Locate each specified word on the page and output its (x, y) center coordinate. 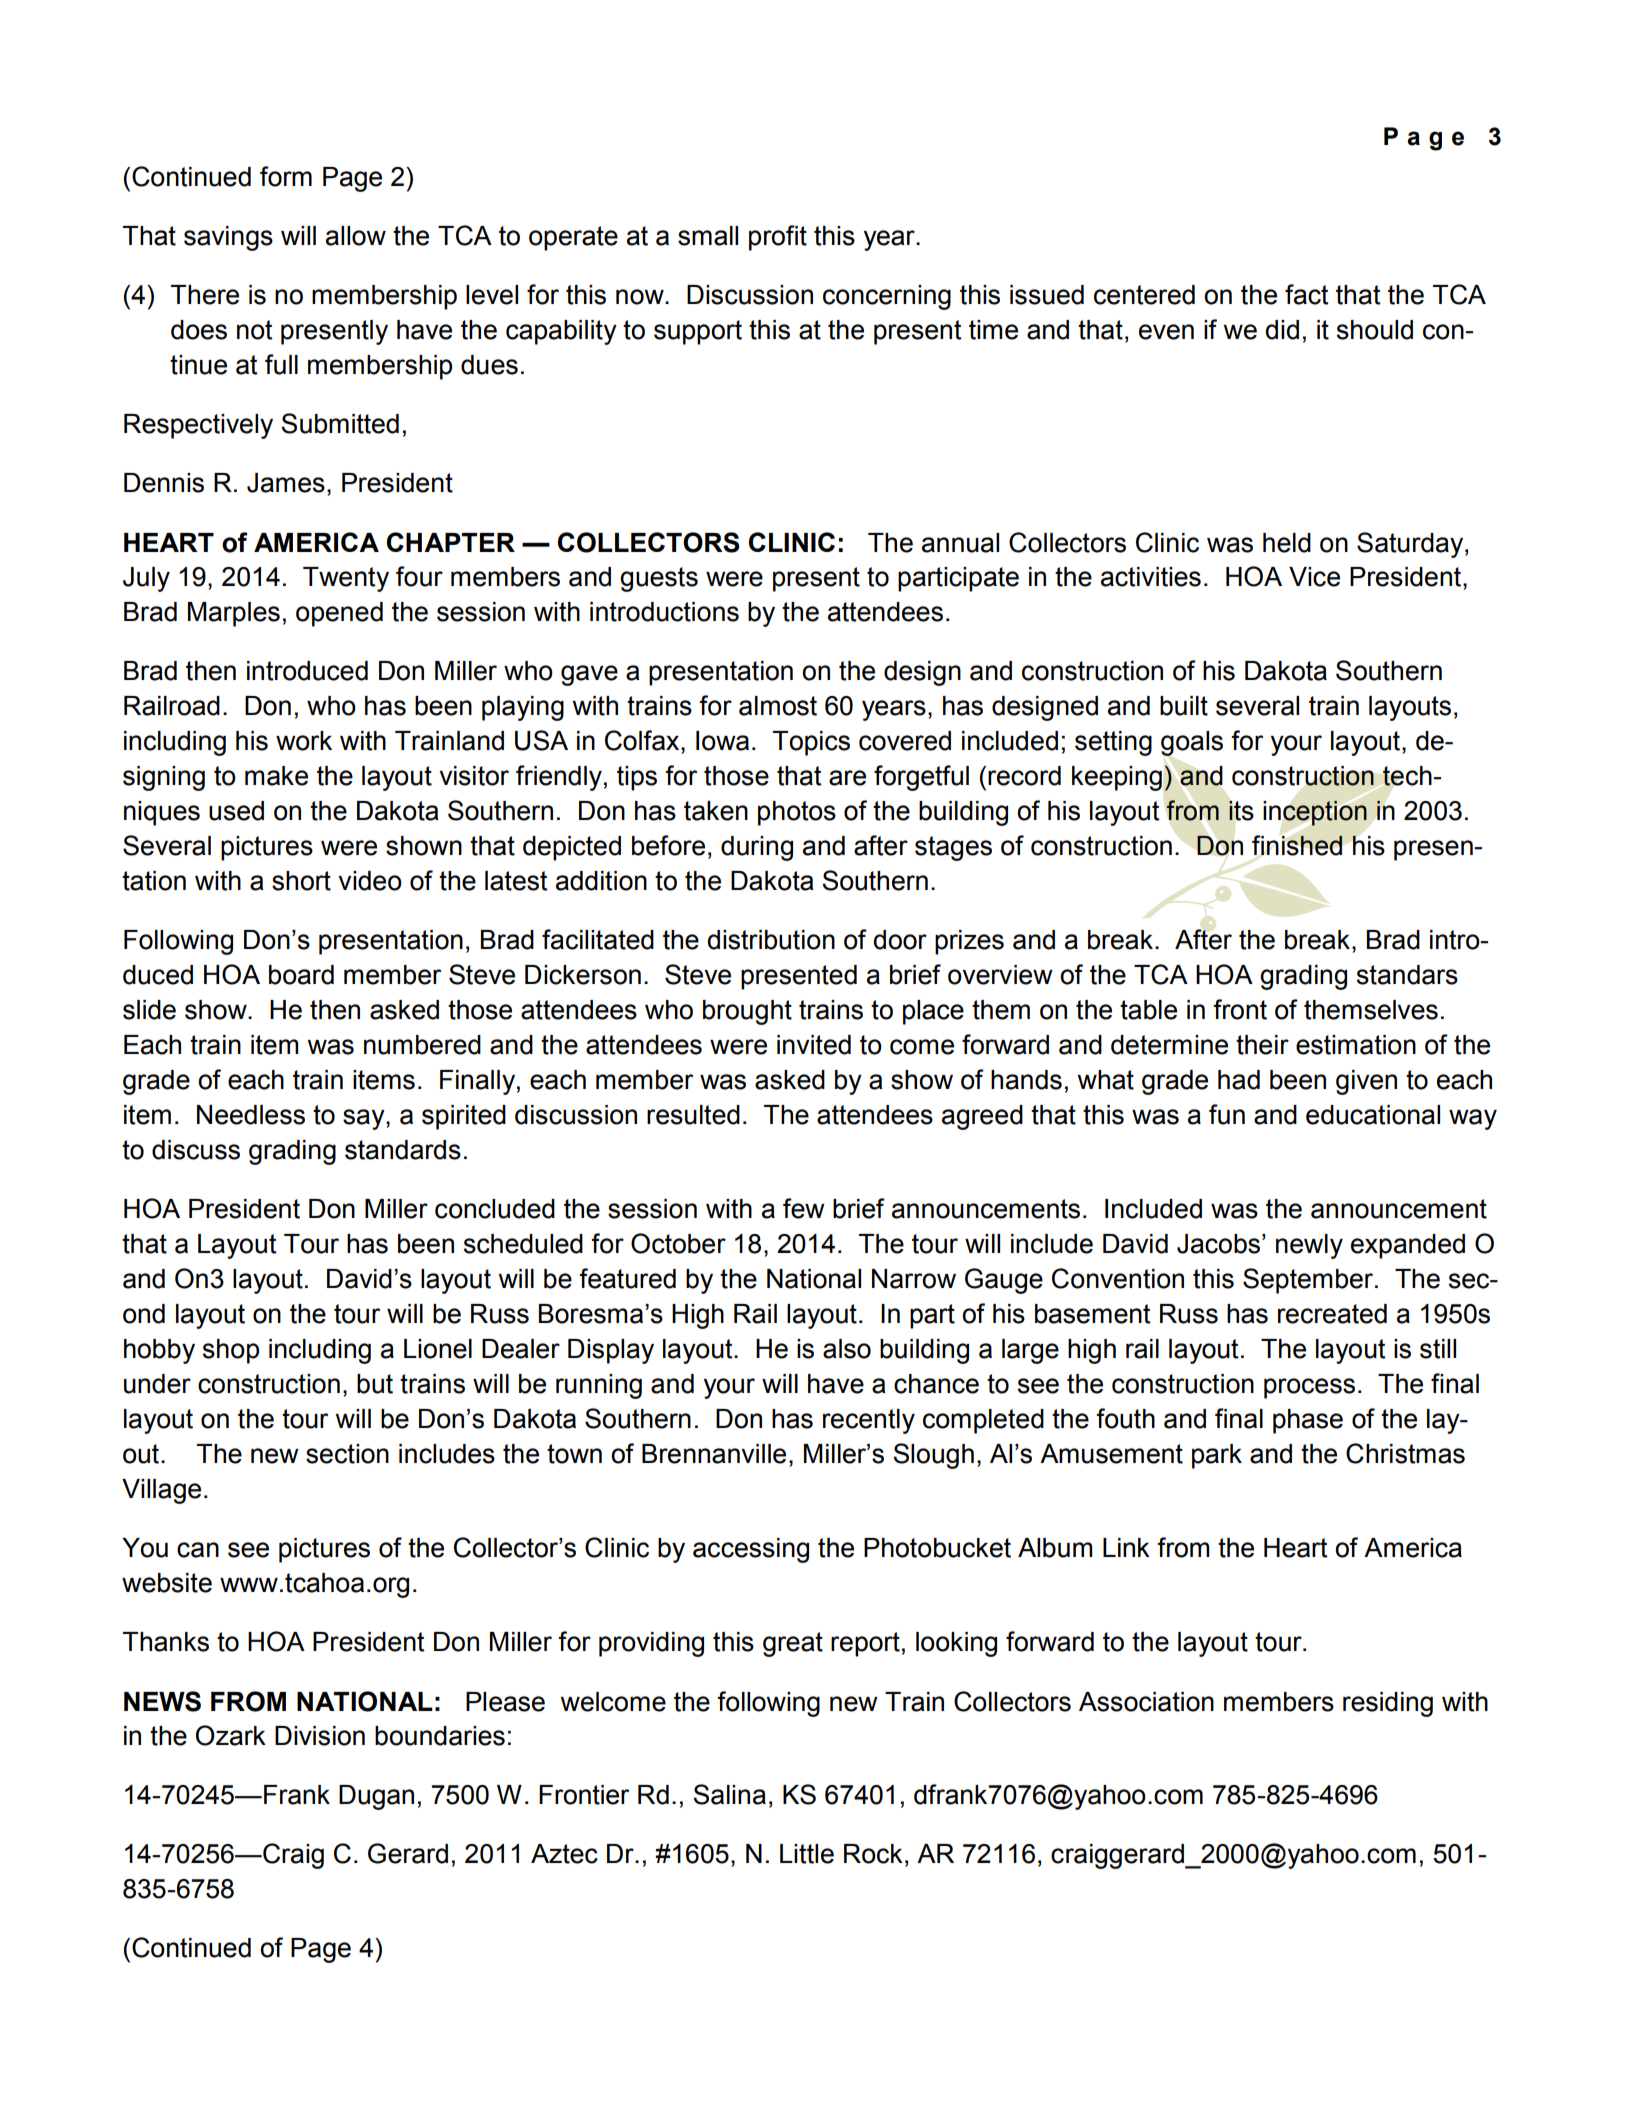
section (347, 1454)
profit (778, 238)
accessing (751, 1550)
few (804, 1208)
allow (356, 236)
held (1287, 543)
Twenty (346, 579)
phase (1308, 1421)
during (757, 848)
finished (1297, 845)
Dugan (376, 1797)
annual (960, 543)
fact (1306, 294)
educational (1373, 1115)
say (365, 1119)
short (301, 881)
